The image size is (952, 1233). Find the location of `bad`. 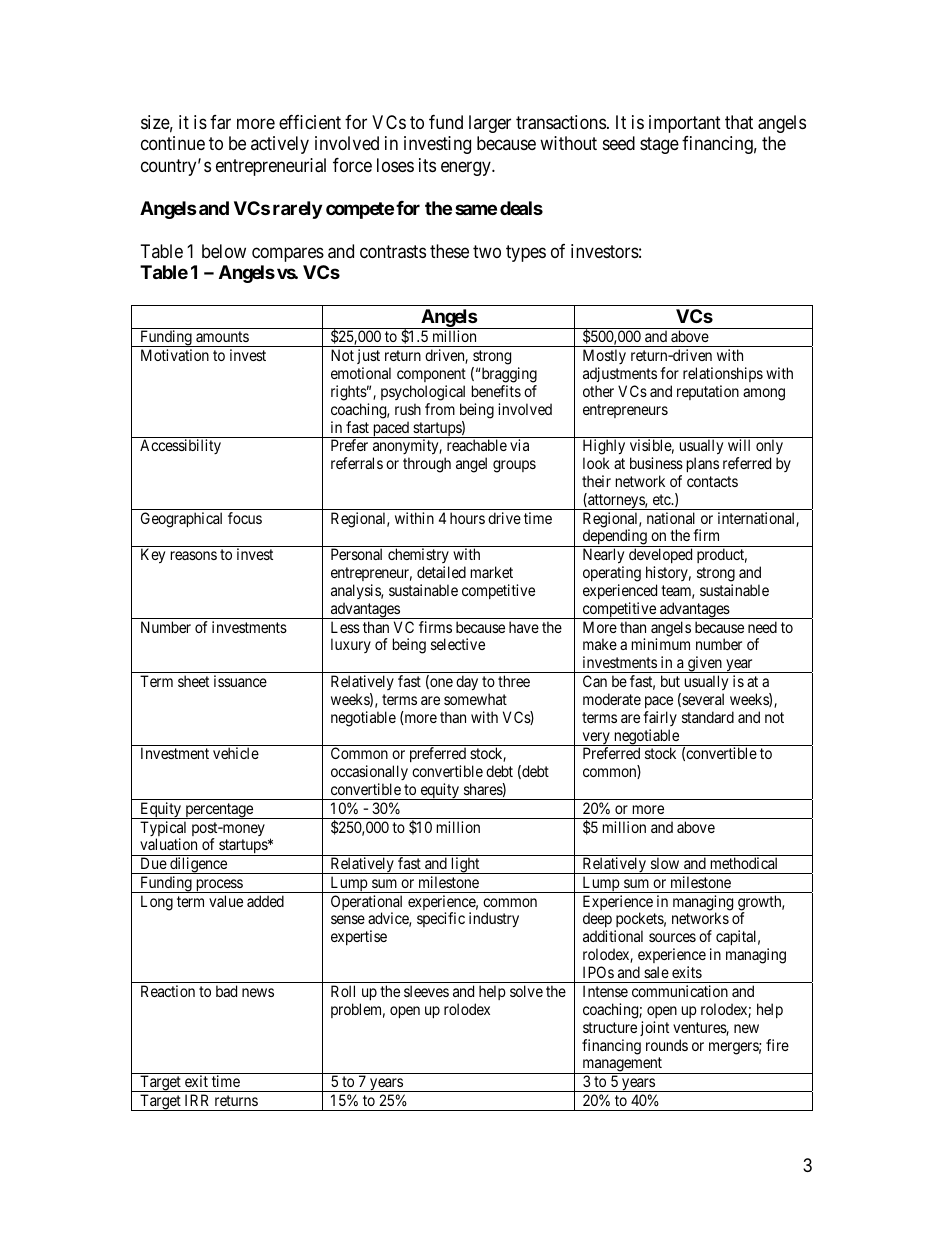

bad is located at coordinates (226, 991).
